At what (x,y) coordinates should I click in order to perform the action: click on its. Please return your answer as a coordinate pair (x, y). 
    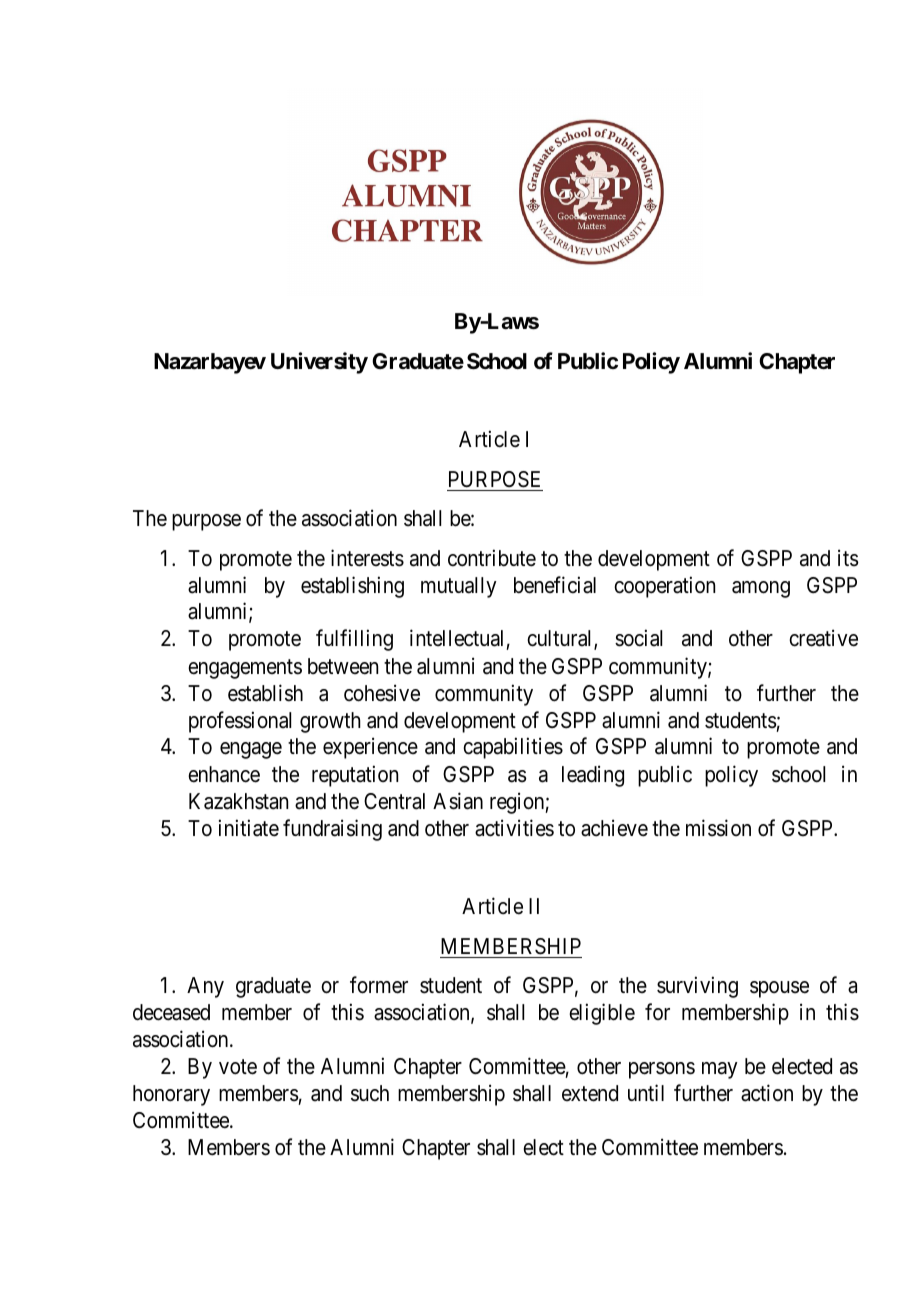
    Looking at the image, I should click on (848, 558).
